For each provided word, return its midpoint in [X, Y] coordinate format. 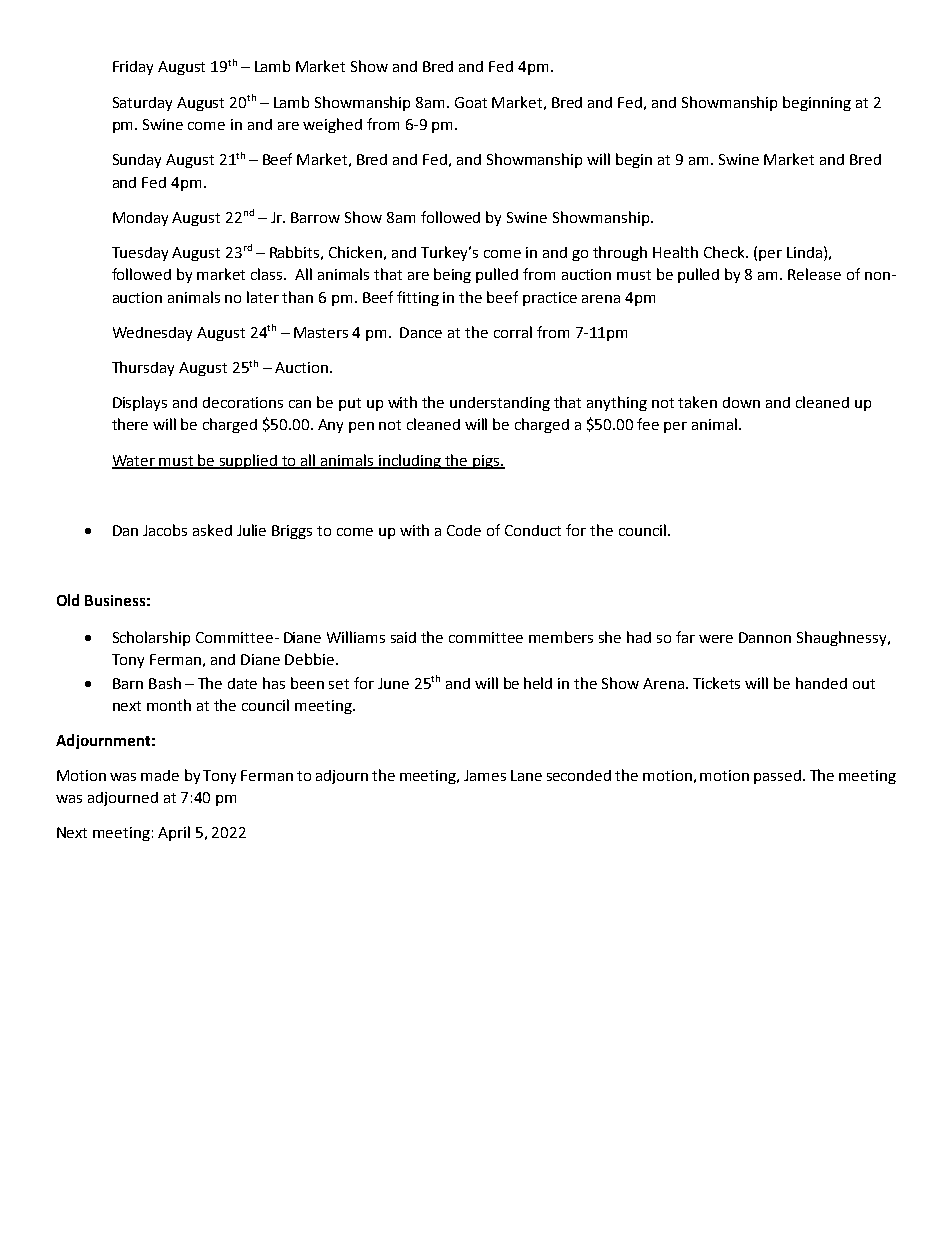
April [174, 833]
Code [464, 530]
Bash [165, 683]
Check [725, 252]
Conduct [533, 530]
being [452, 275]
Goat [471, 102]
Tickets [716, 683]
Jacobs [165, 530]
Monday [140, 219]
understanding [500, 404]
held [538, 683]
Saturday [142, 104]
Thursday [143, 368]
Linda [804, 252]
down [741, 402]
